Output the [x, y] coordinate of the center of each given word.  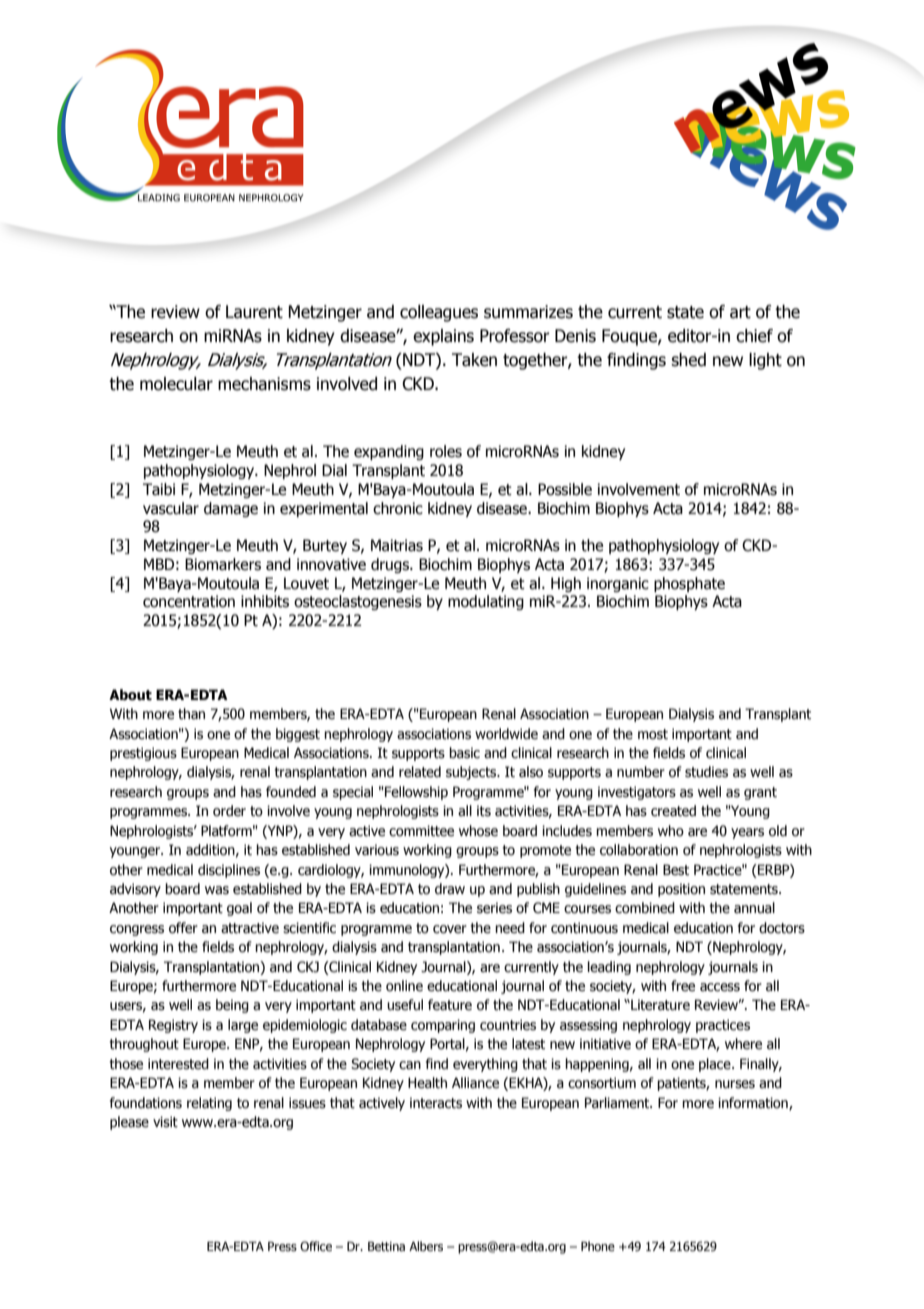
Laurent [254, 312]
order [229, 811]
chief [754, 336]
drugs [391, 565]
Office [316, 1246]
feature [450, 1005]
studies [706, 772]
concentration [189, 601]
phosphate [689, 584]
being [232, 1006]
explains [443, 337]
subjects [472, 773]
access [720, 987]
